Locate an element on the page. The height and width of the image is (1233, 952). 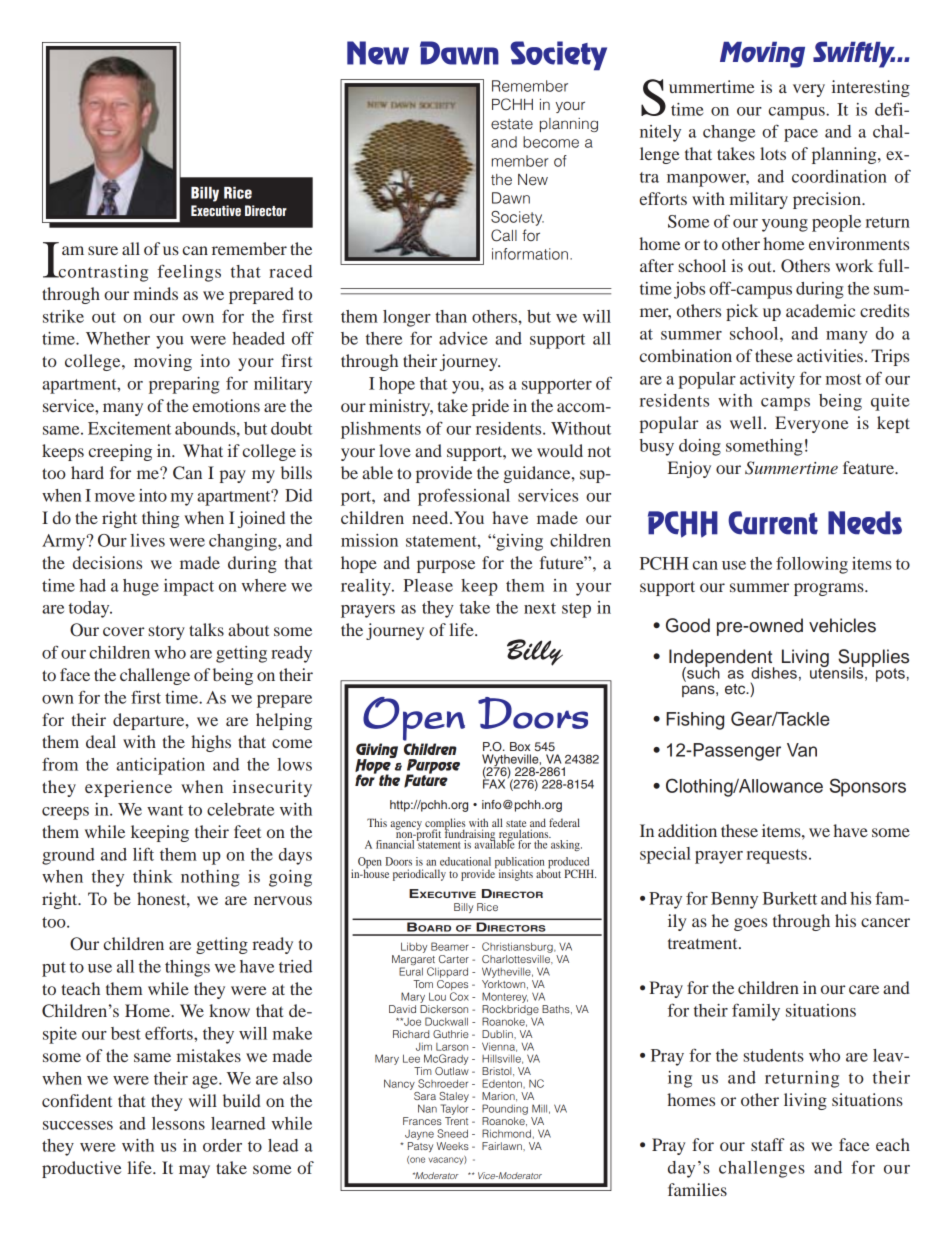
may is located at coordinates (194, 1171).
